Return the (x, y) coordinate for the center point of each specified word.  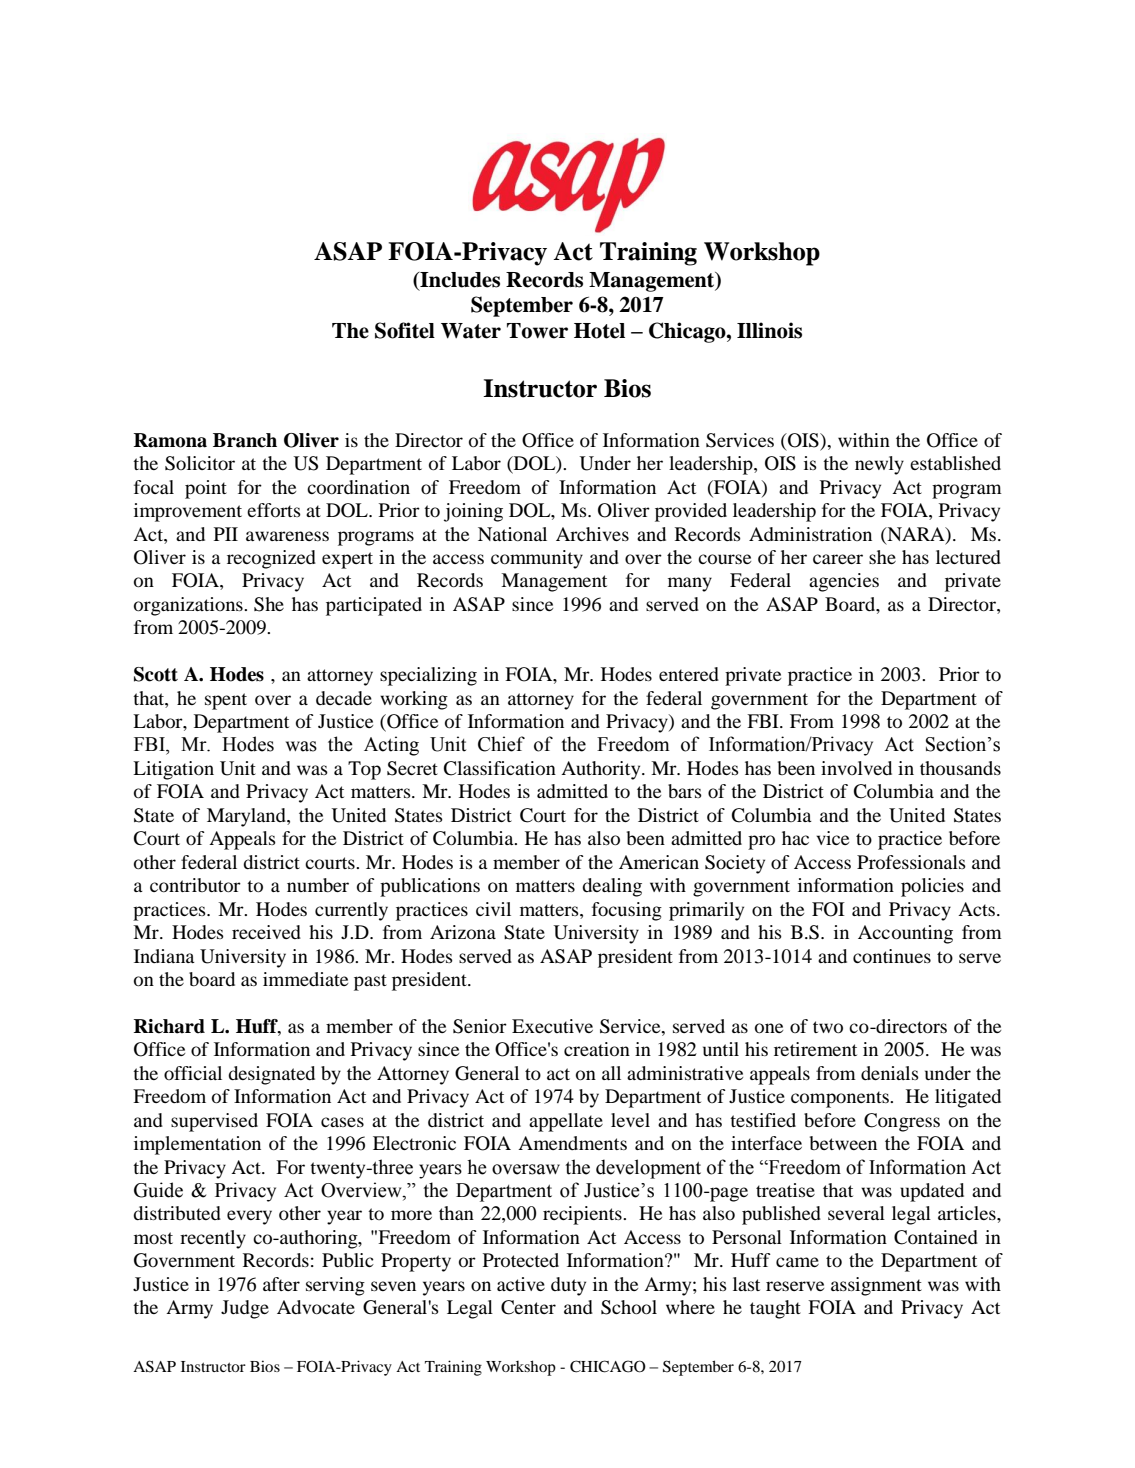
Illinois (769, 330)
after (281, 1284)
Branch (245, 440)
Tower (537, 331)
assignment (876, 1286)
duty (568, 1286)
